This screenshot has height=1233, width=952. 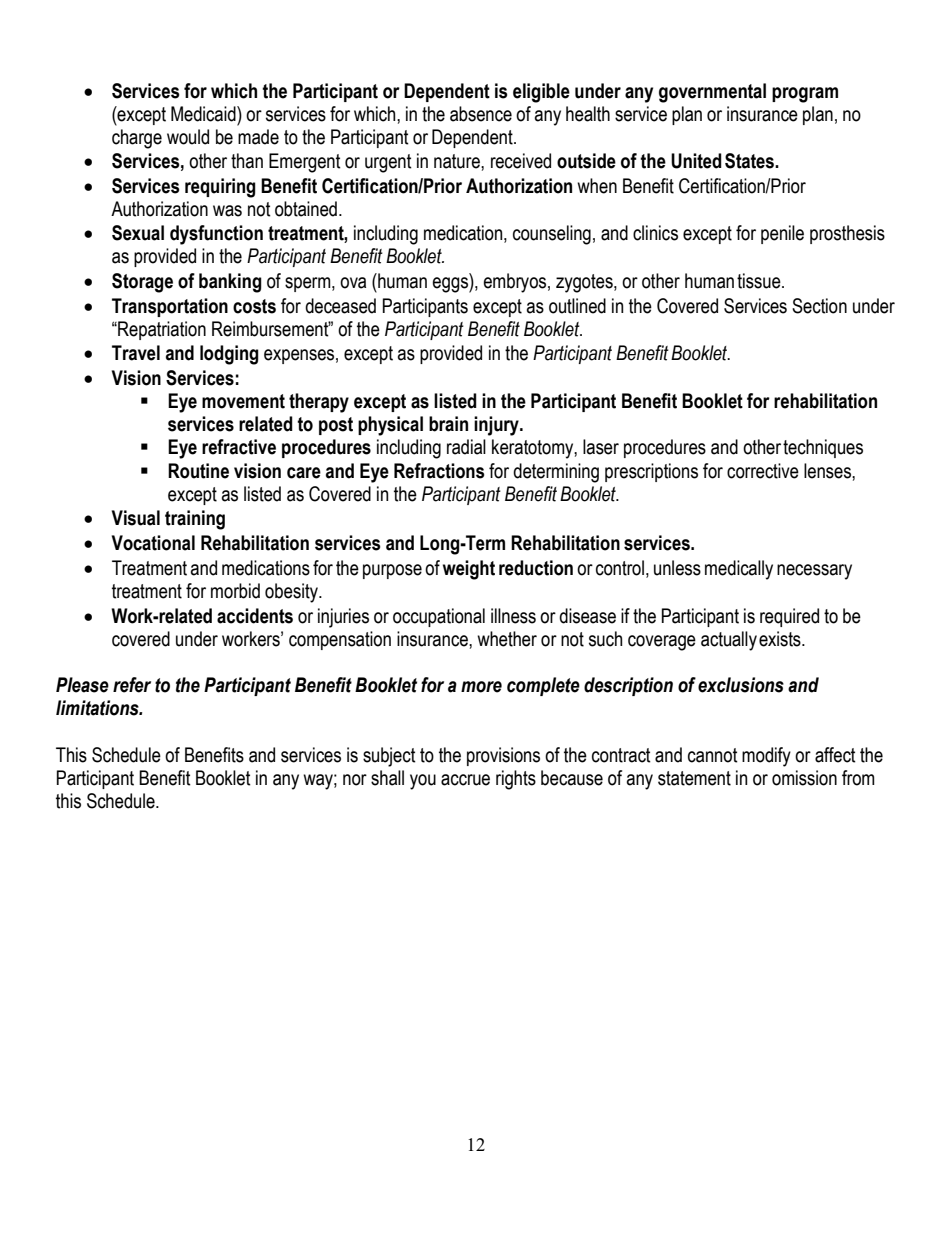 I want to click on radial, so click(x=466, y=447).
